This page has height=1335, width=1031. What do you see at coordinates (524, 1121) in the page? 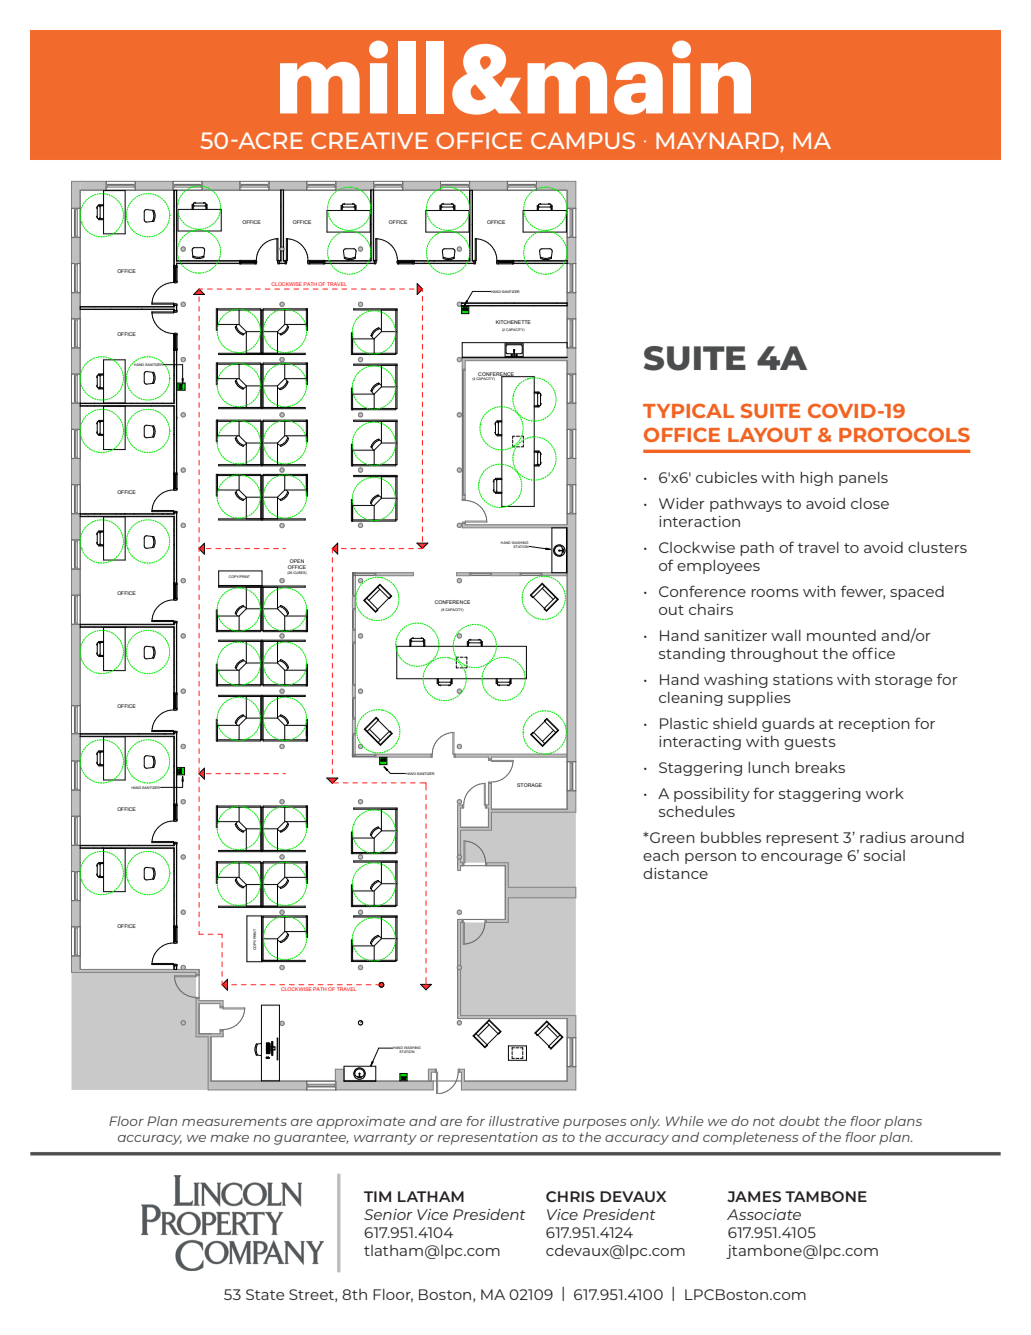
I see `illustrative` at bounding box center [524, 1121].
